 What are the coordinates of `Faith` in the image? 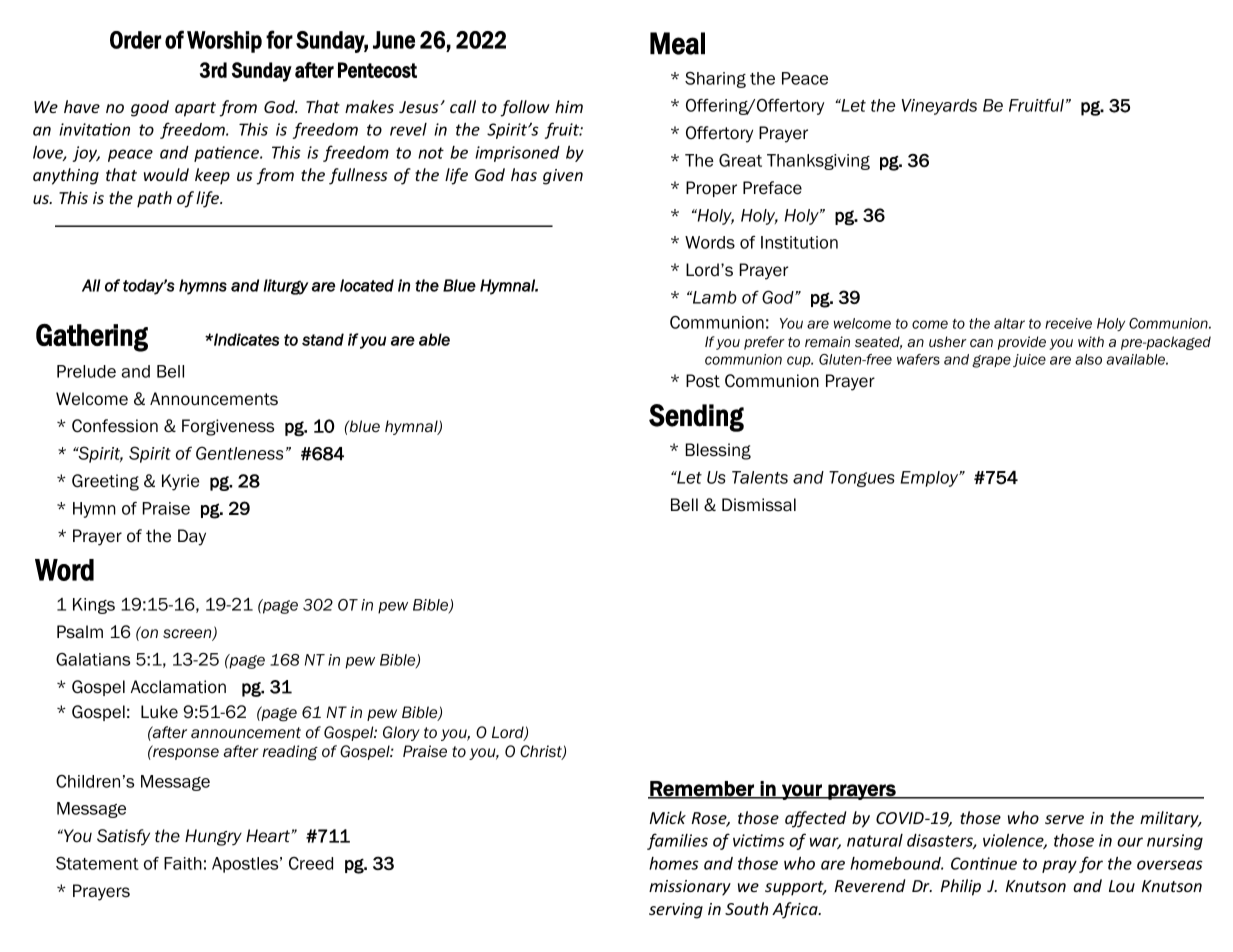 It's located at (183, 863).
